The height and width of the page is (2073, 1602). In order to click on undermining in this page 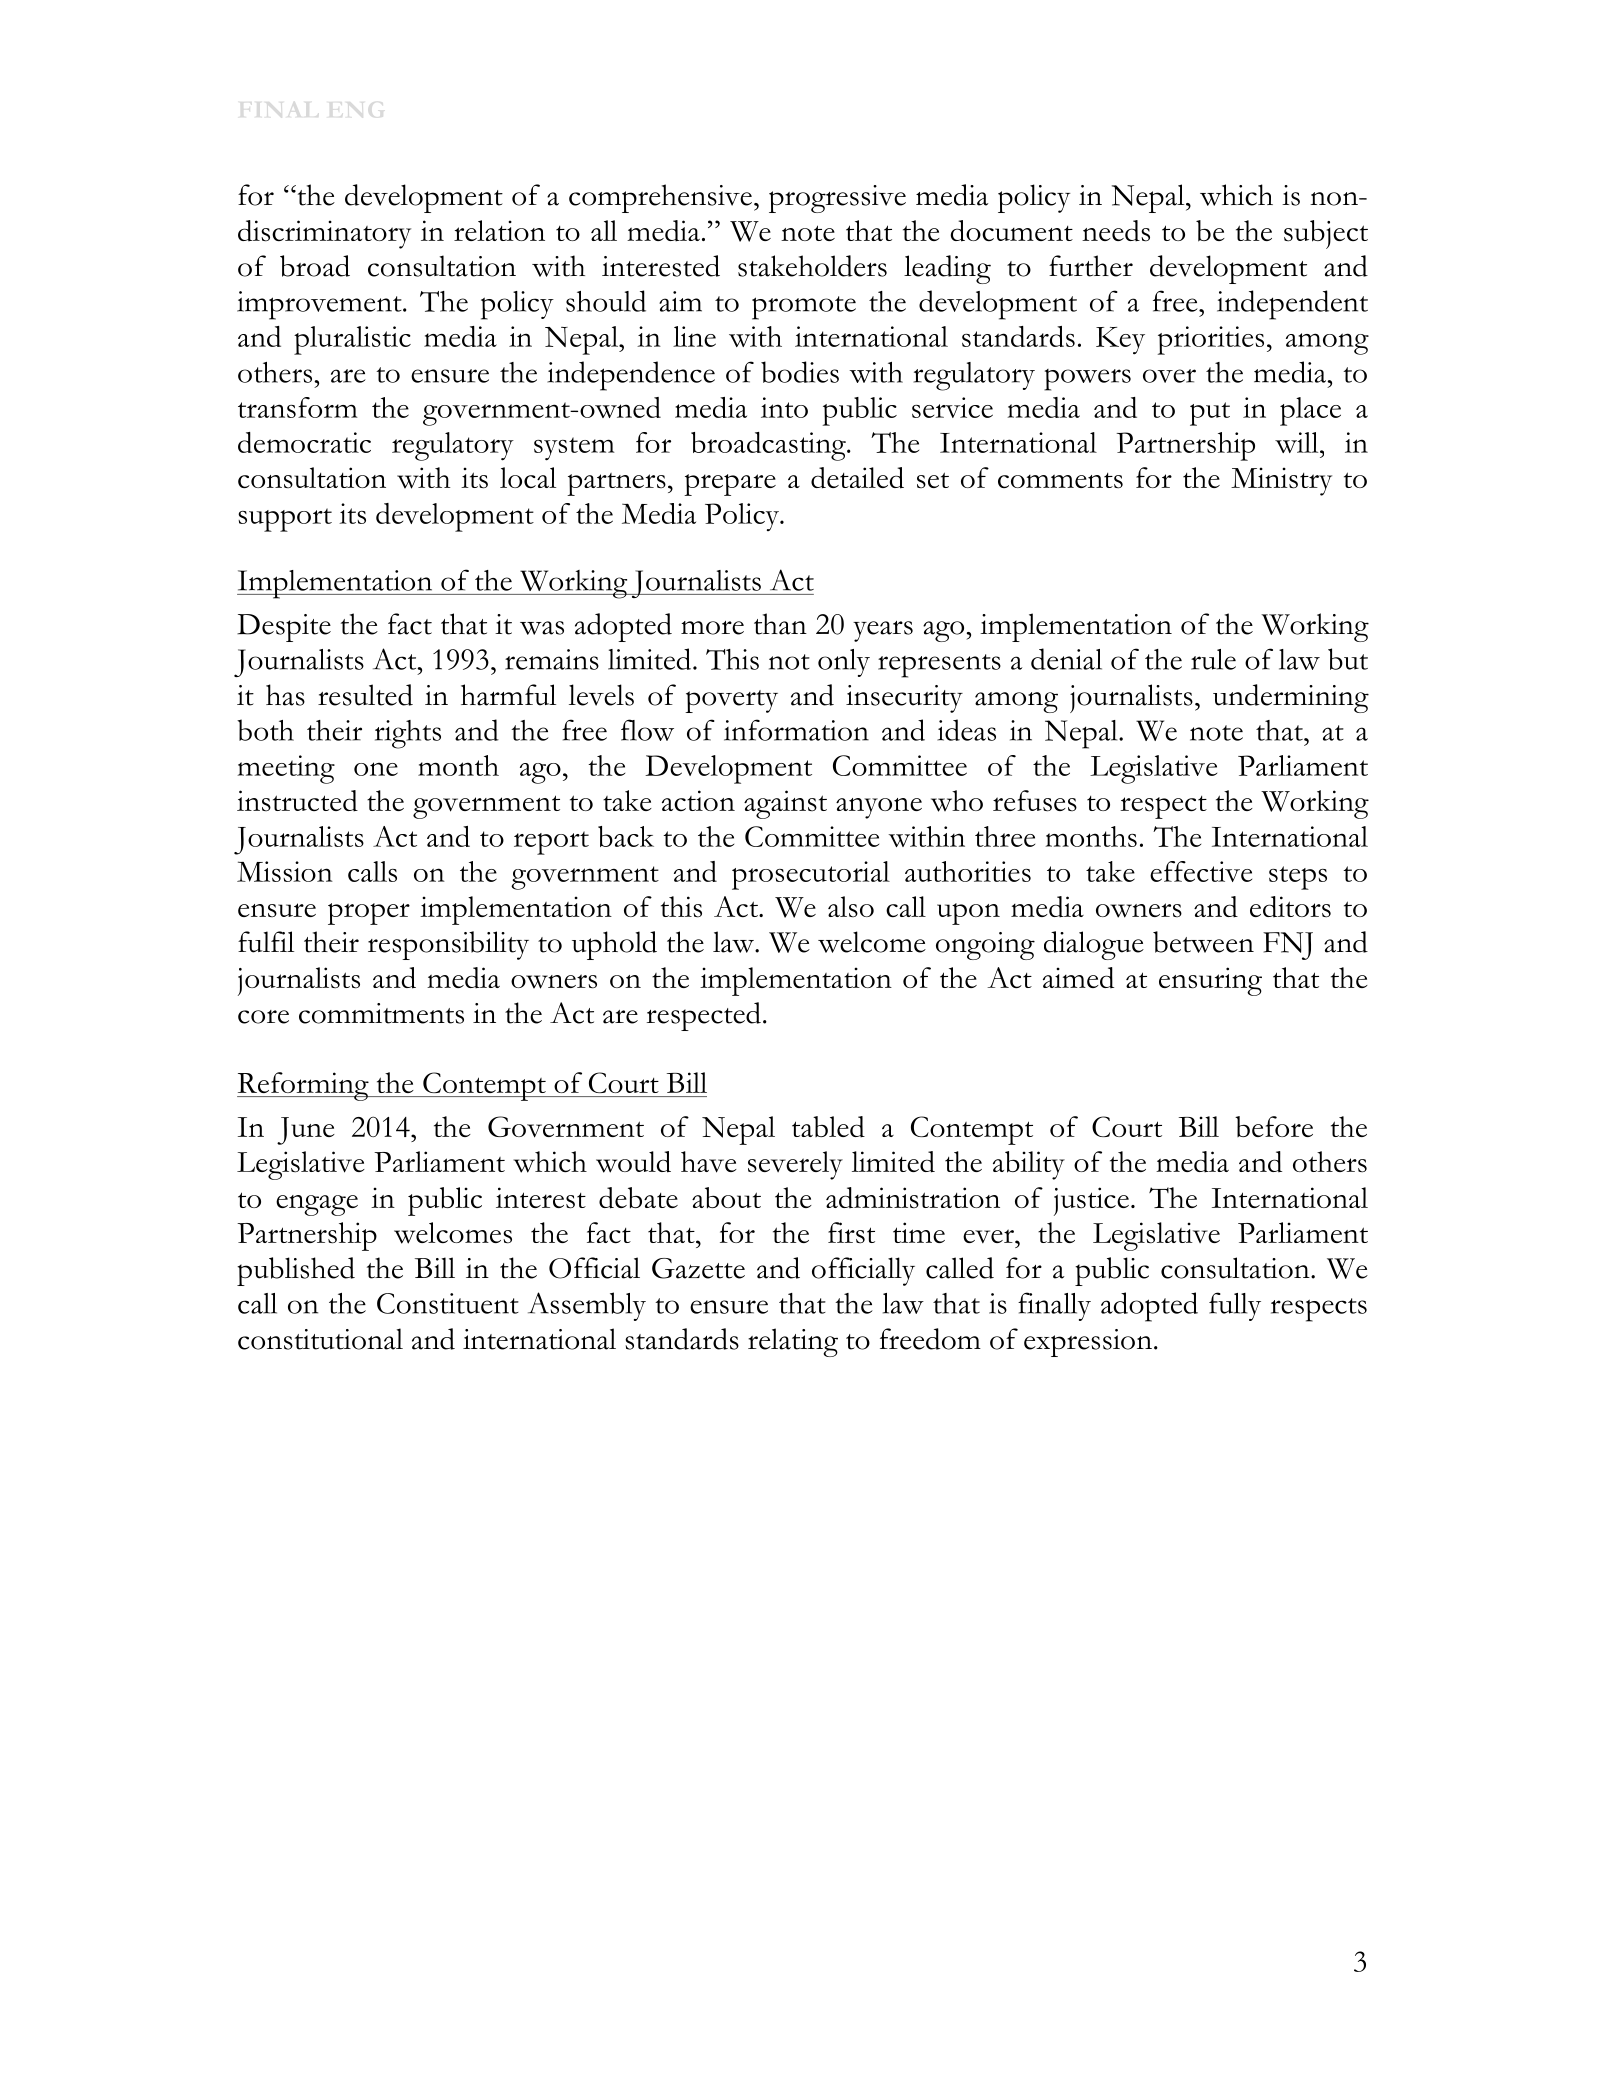, I will do `click(1291, 698)`.
